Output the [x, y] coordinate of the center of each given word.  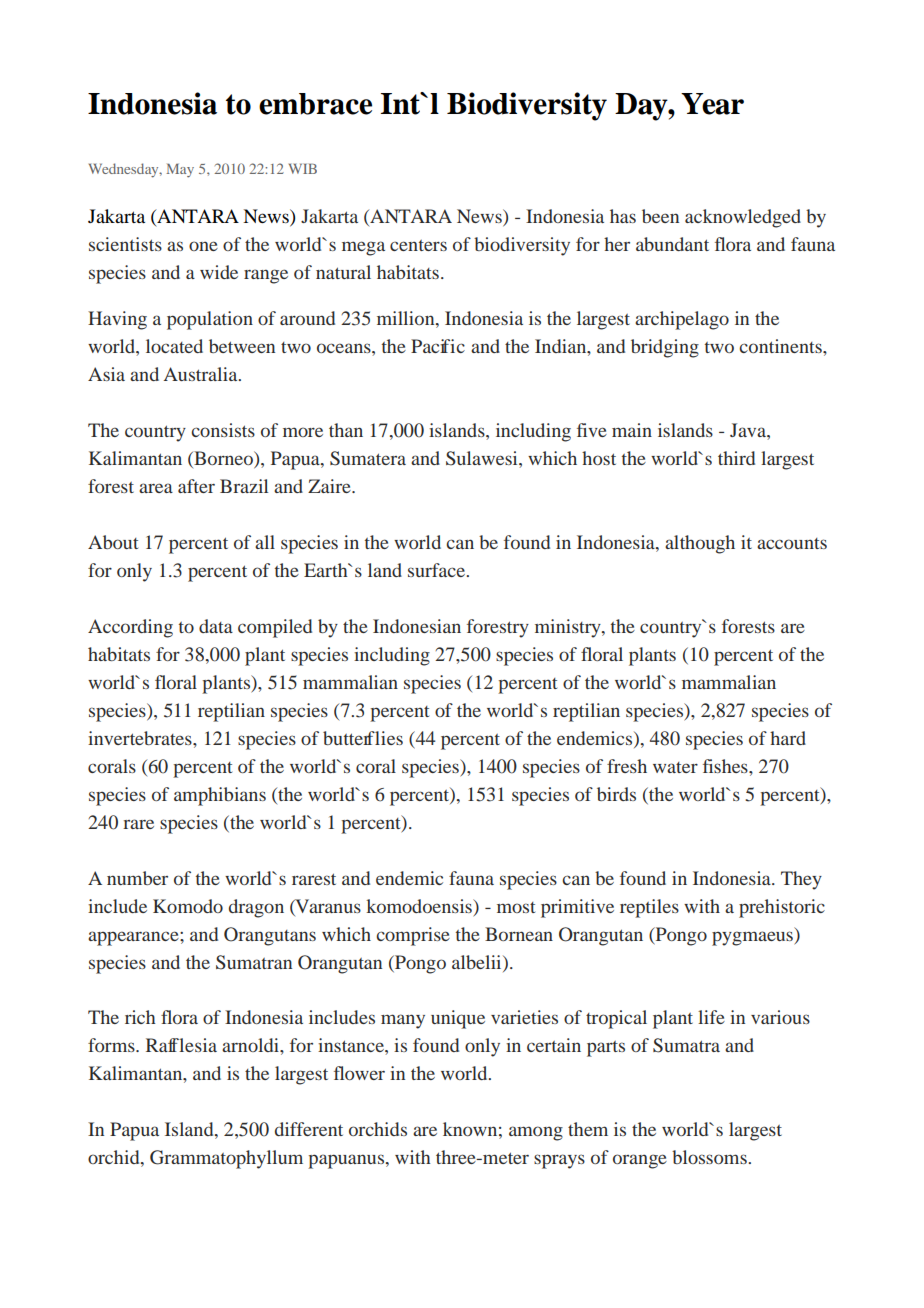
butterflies [363, 738]
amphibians [220, 796]
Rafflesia [181, 1045]
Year [712, 104]
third [736, 458]
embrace [315, 104]
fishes [726, 766]
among [536, 1133]
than [346, 430]
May [180, 170]
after [196, 486]
